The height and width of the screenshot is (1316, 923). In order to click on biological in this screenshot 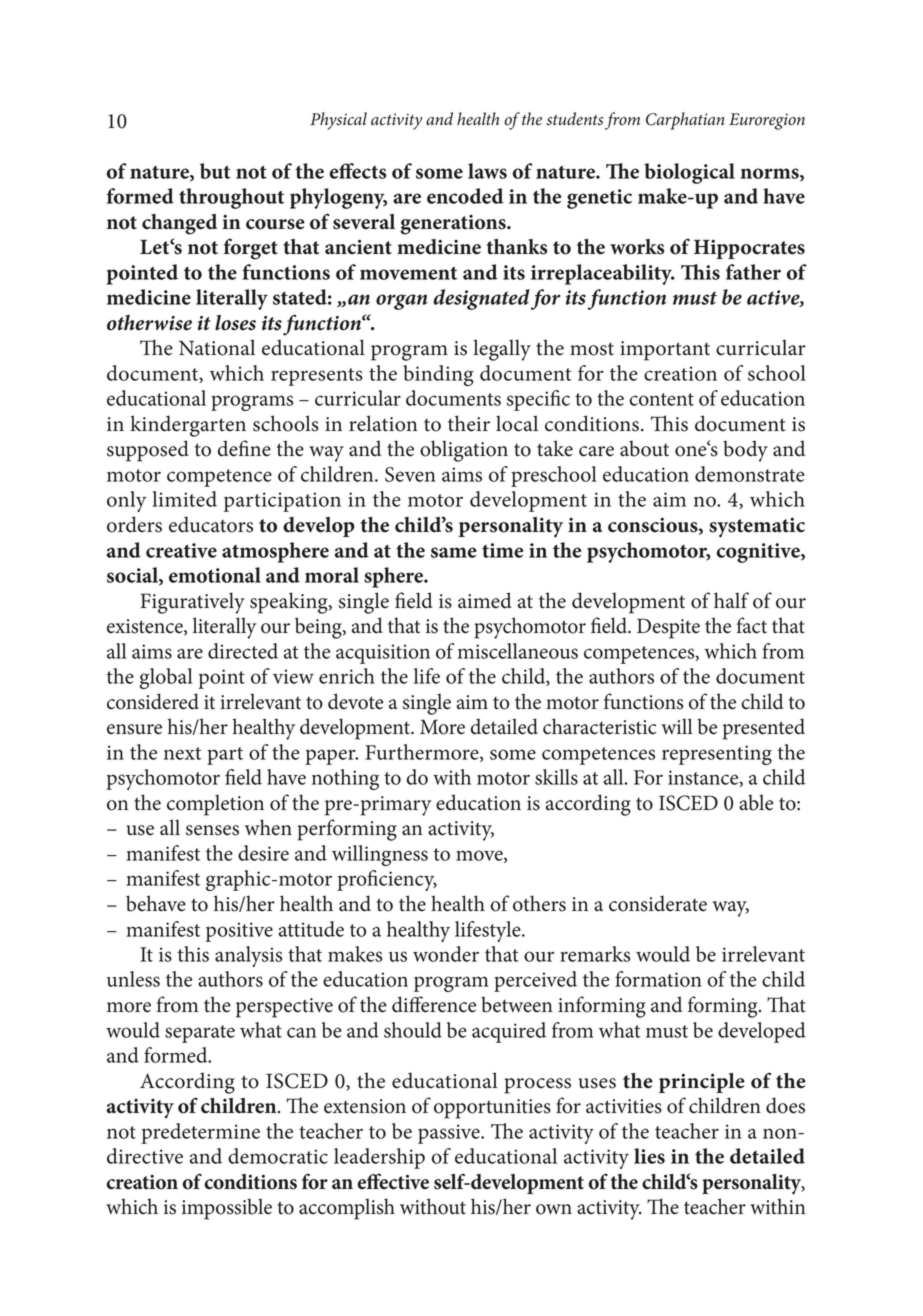, I will do `click(689, 173)`.
